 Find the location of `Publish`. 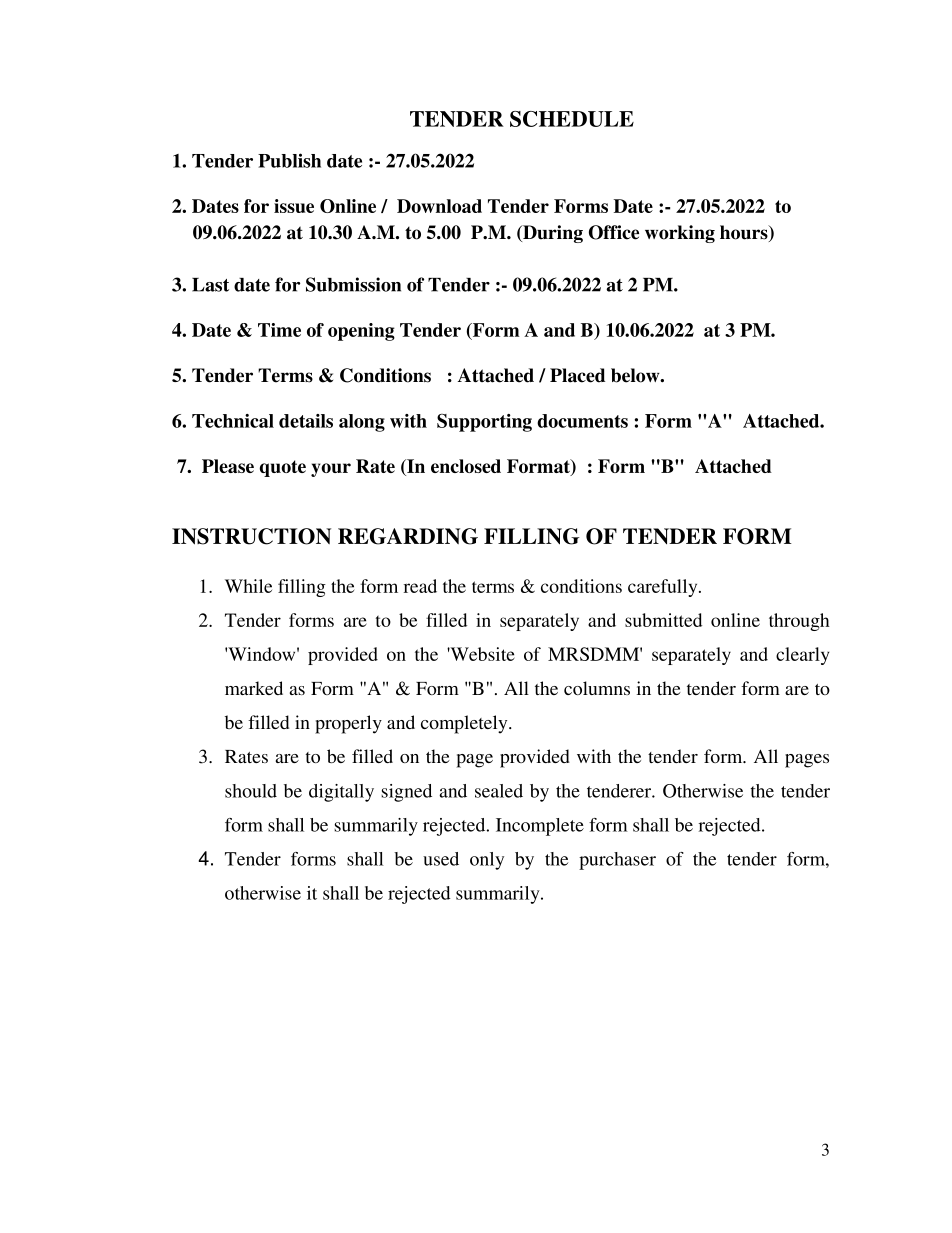

Publish is located at coordinates (289, 160).
